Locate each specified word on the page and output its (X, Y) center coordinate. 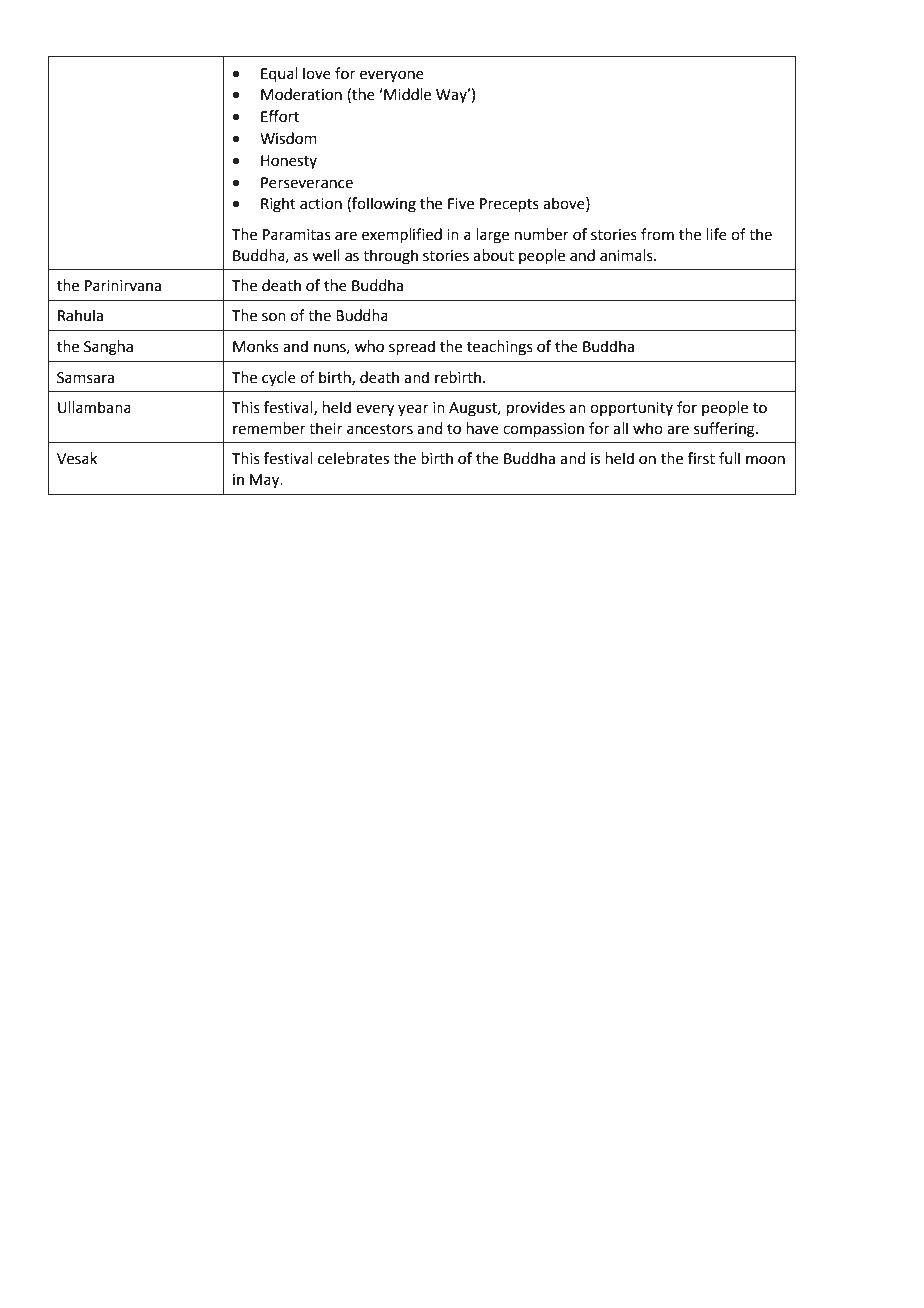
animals (627, 255)
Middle (406, 94)
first (701, 458)
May (266, 481)
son (274, 317)
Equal (279, 74)
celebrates (353, 458)
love (317, 73)
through (390, 257)
